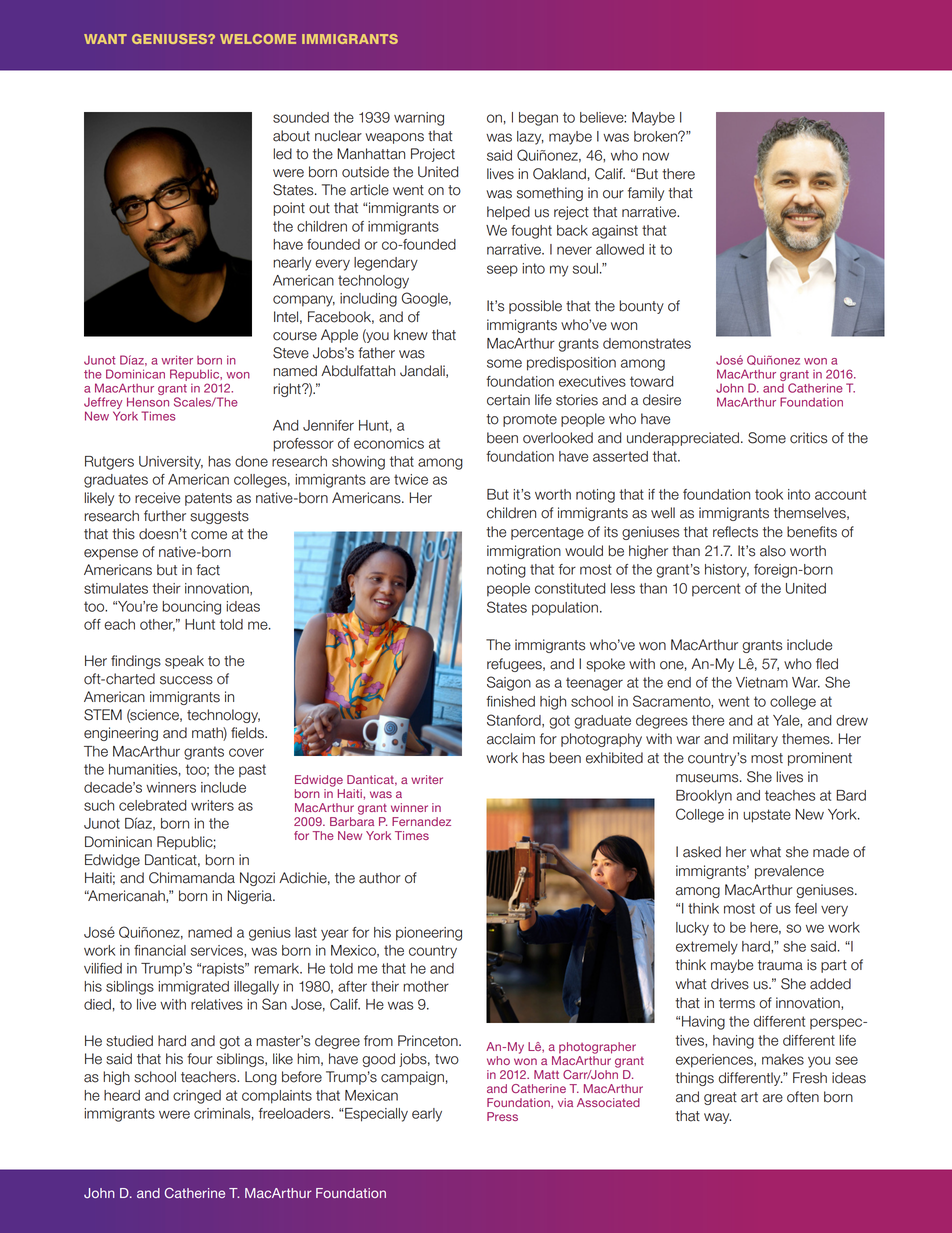  What do you see at coordinates (524, 552) in the image?
I see `immigration` at bounding box center [524, 552].
